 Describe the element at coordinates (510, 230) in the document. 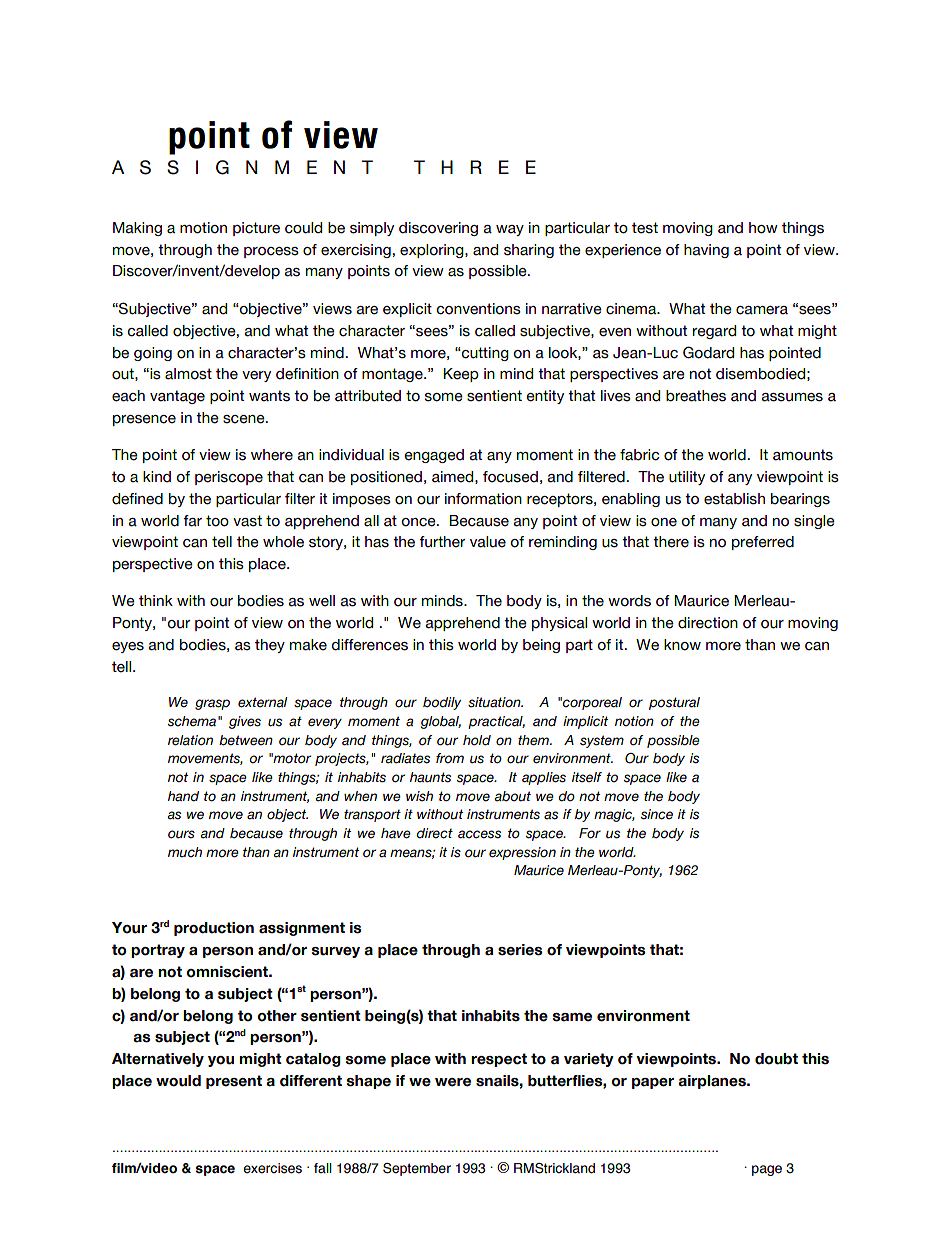

I see `way` at that location.
